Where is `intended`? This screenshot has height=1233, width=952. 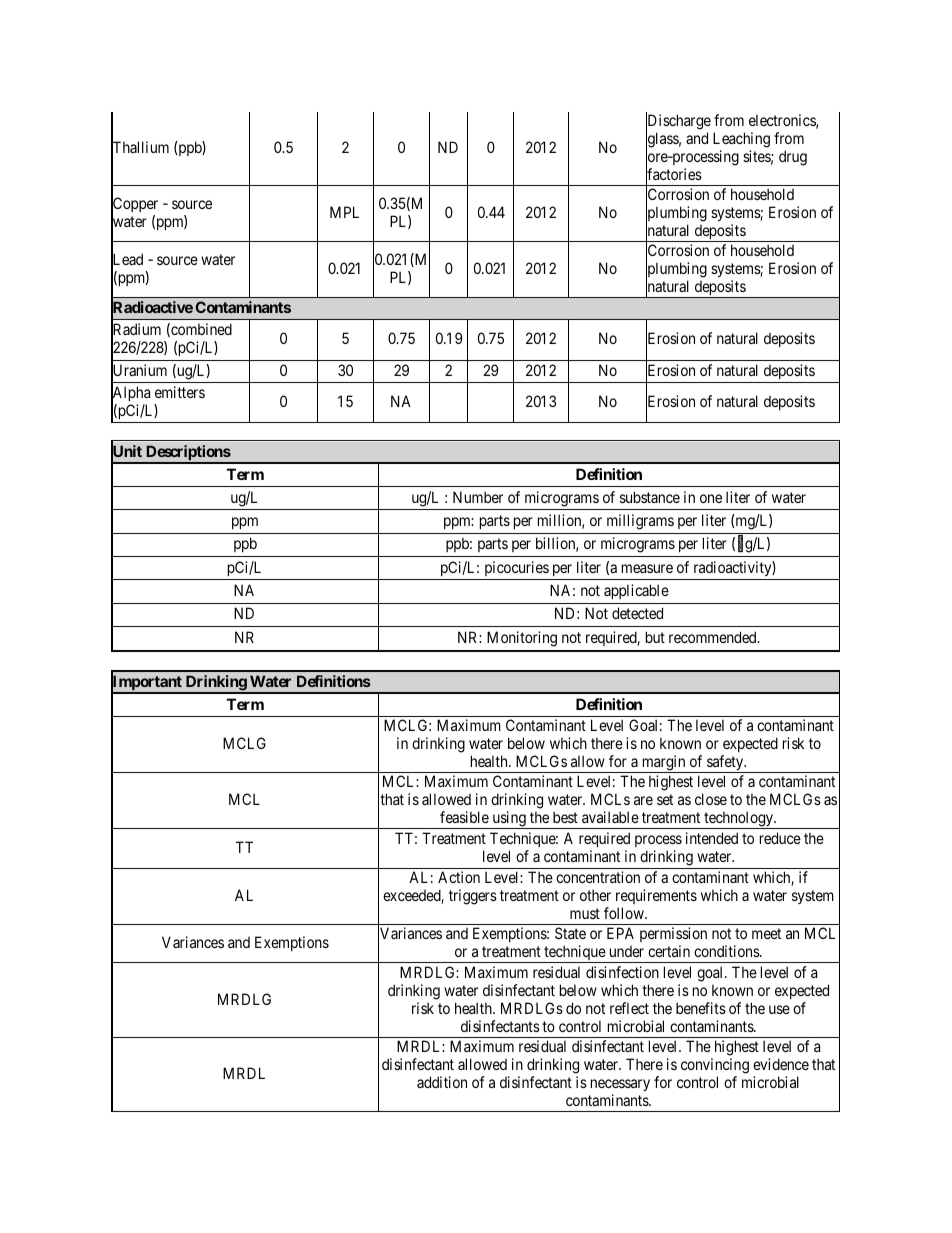
intended is located at coordinates (712, 838).
